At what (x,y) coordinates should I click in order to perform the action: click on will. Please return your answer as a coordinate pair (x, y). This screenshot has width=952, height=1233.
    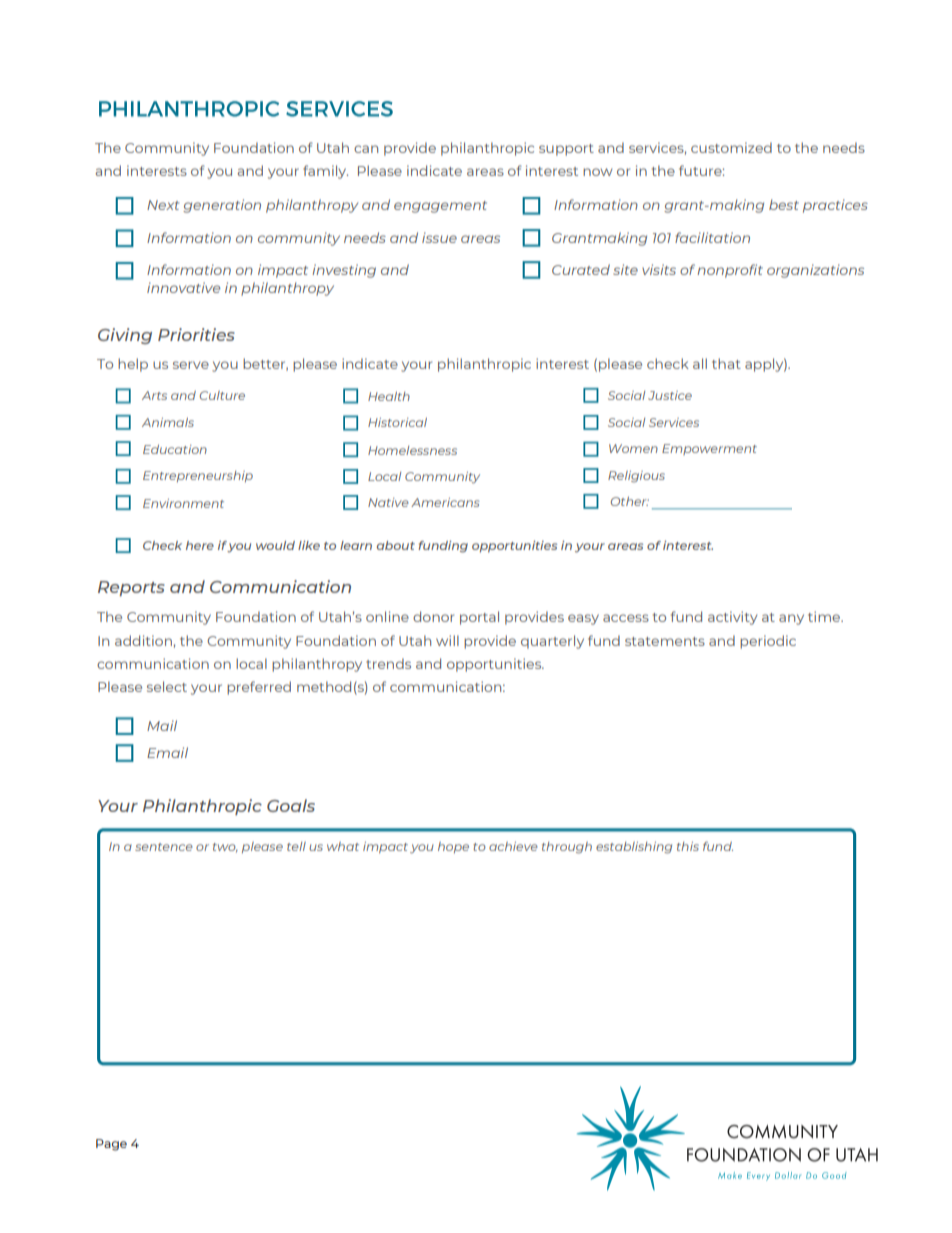
    Looking at the image, I should click on (447, 640).
